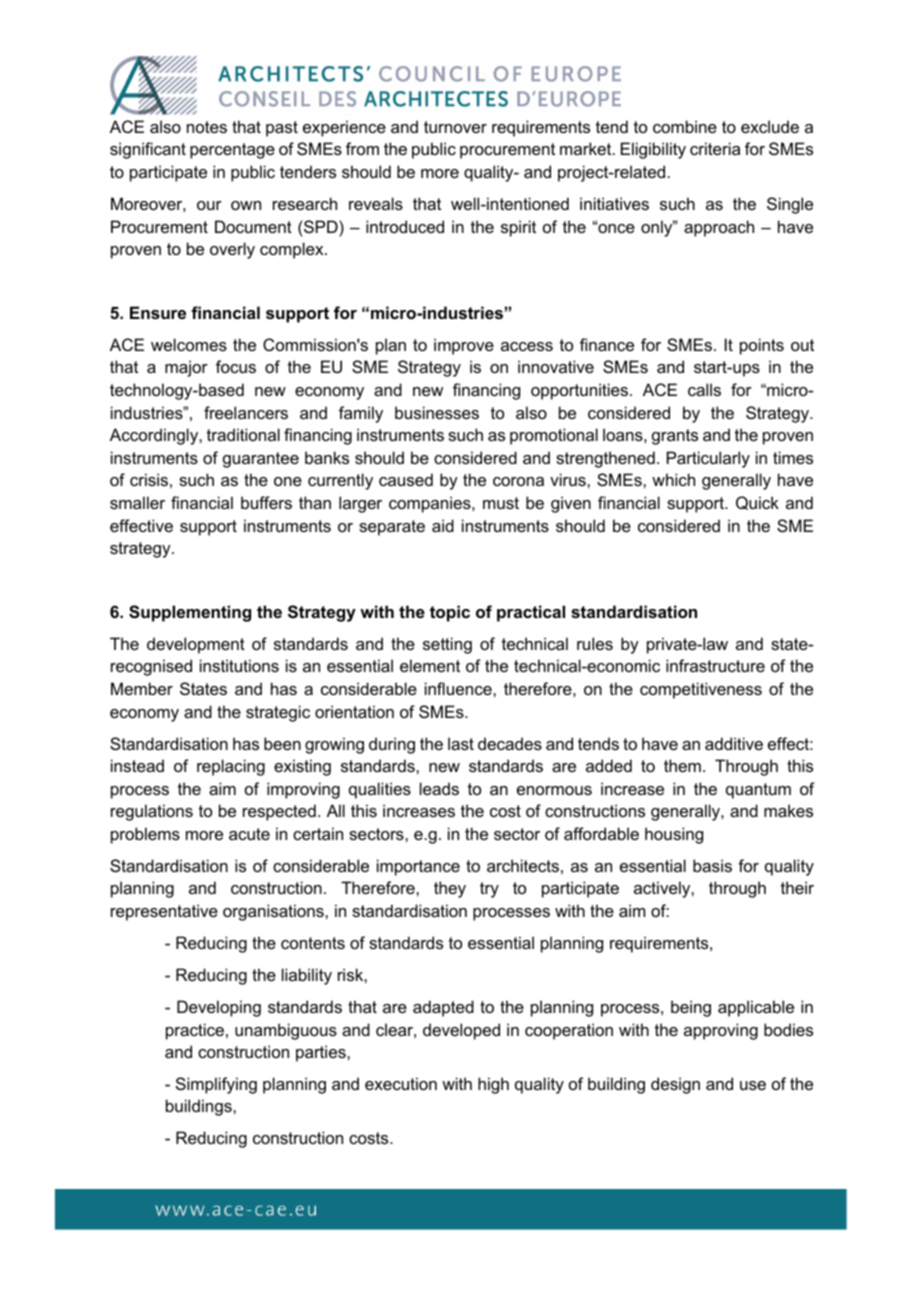  What do you see at coordinates (715, 665) in the screenshot?
I see `infrastructure` at bounding box center [715, 665].
